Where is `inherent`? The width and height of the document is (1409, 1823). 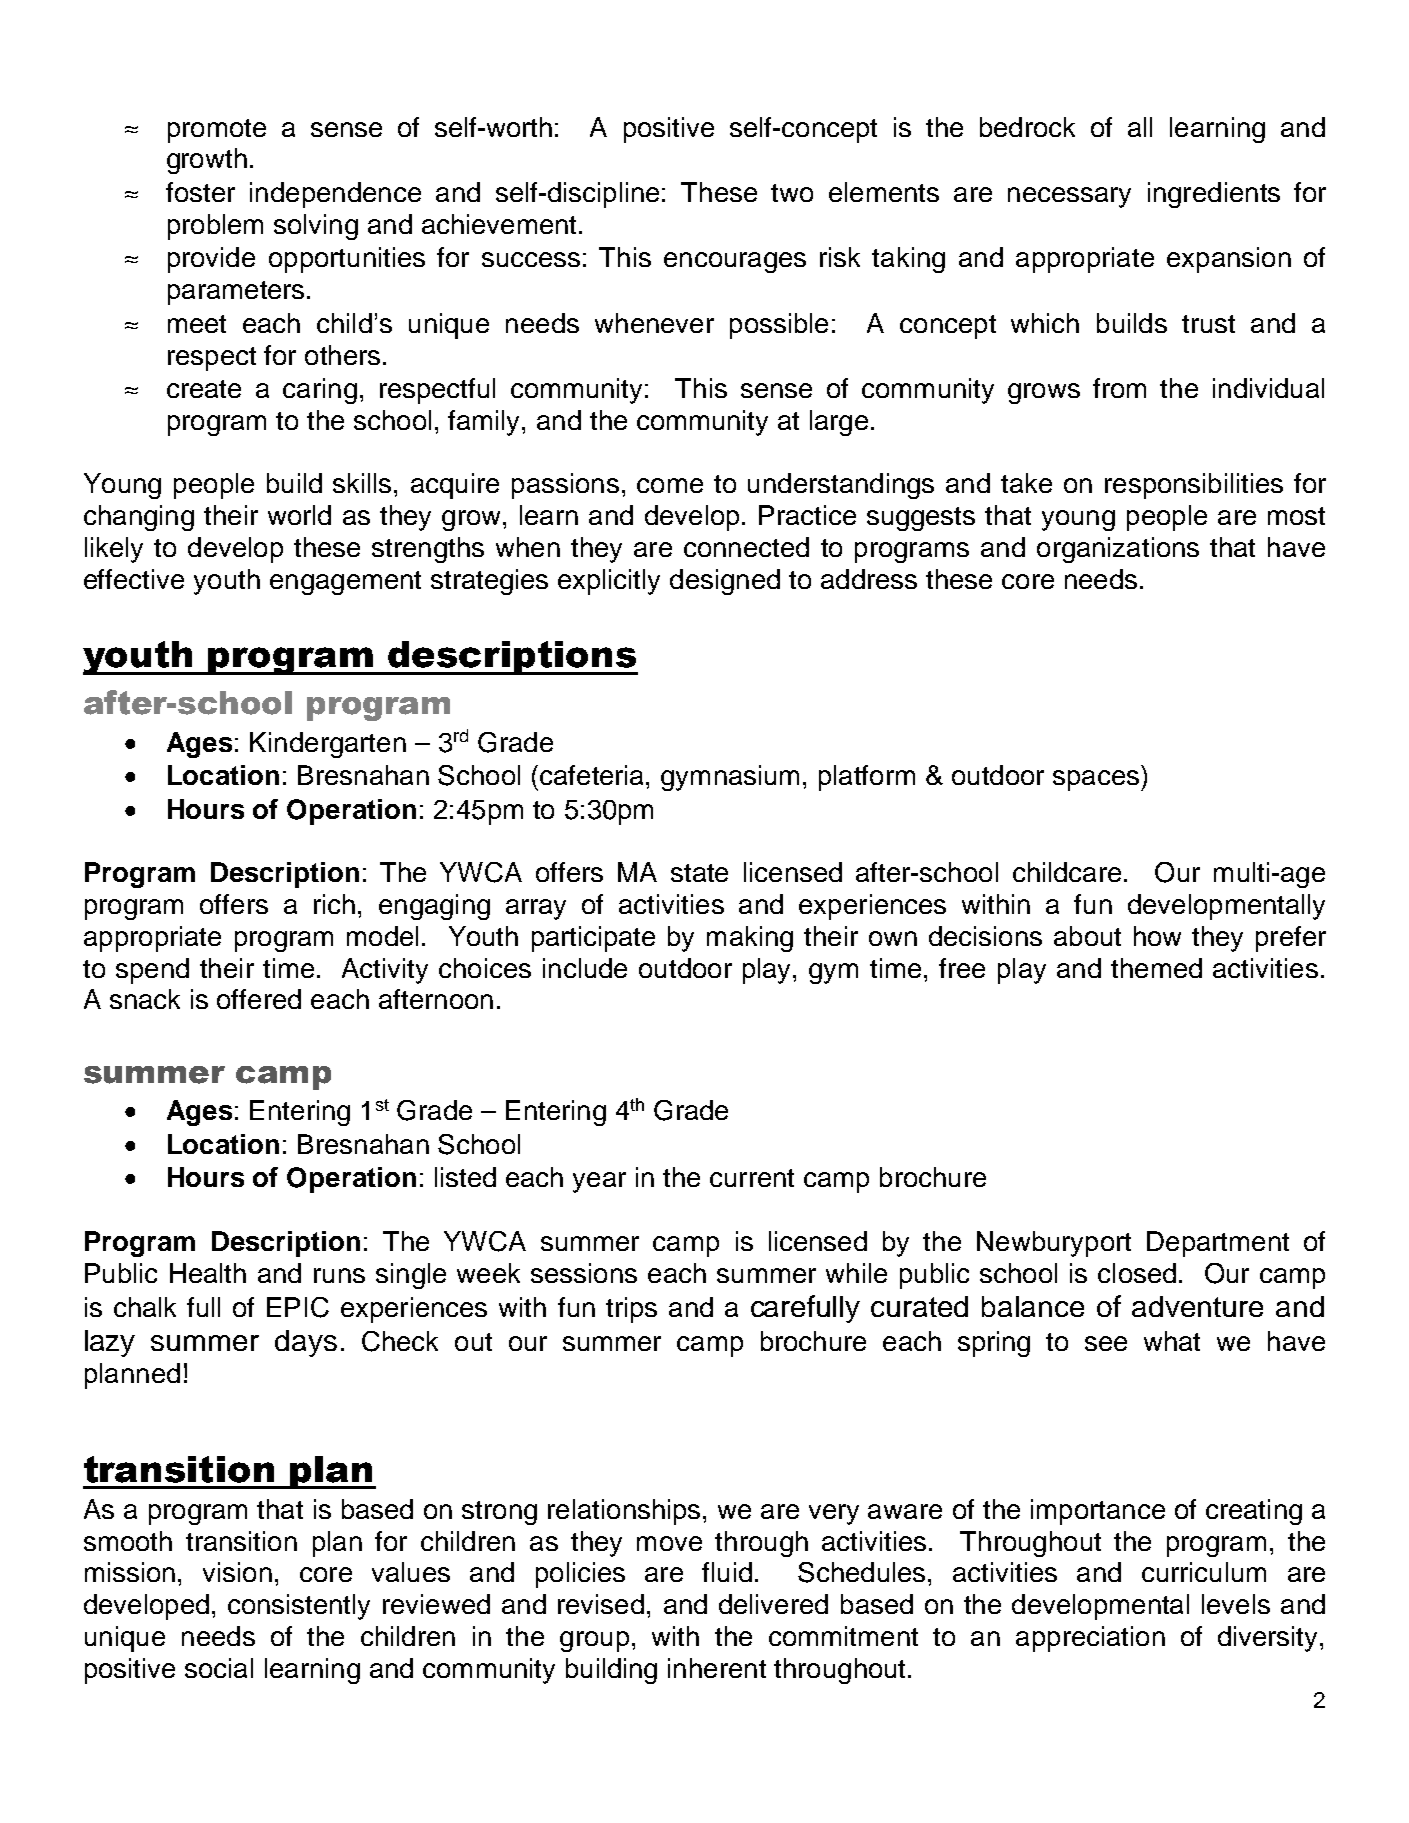 inherent is located at coordinates (717, 1668).
